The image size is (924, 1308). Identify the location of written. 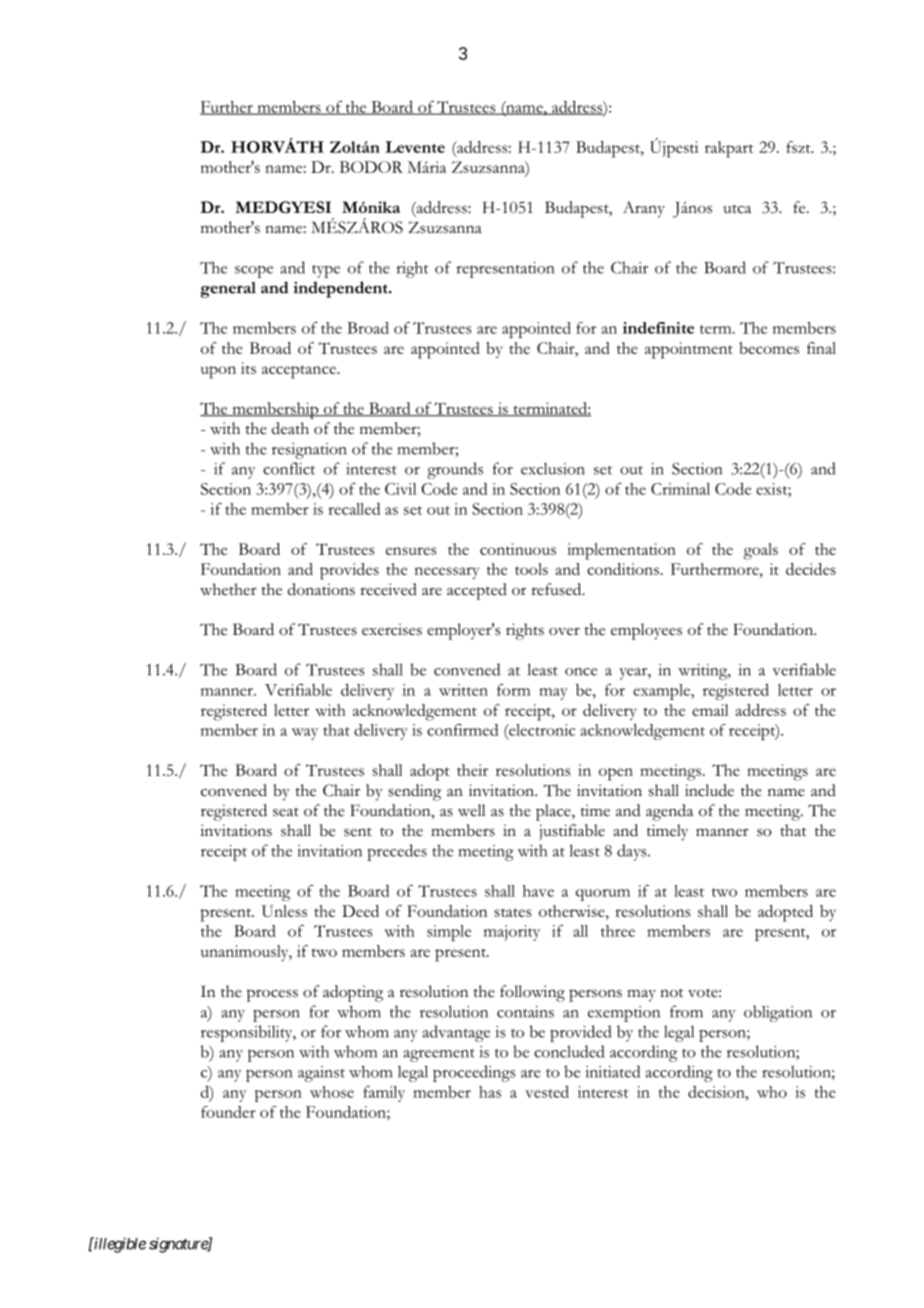
(463, 690).
